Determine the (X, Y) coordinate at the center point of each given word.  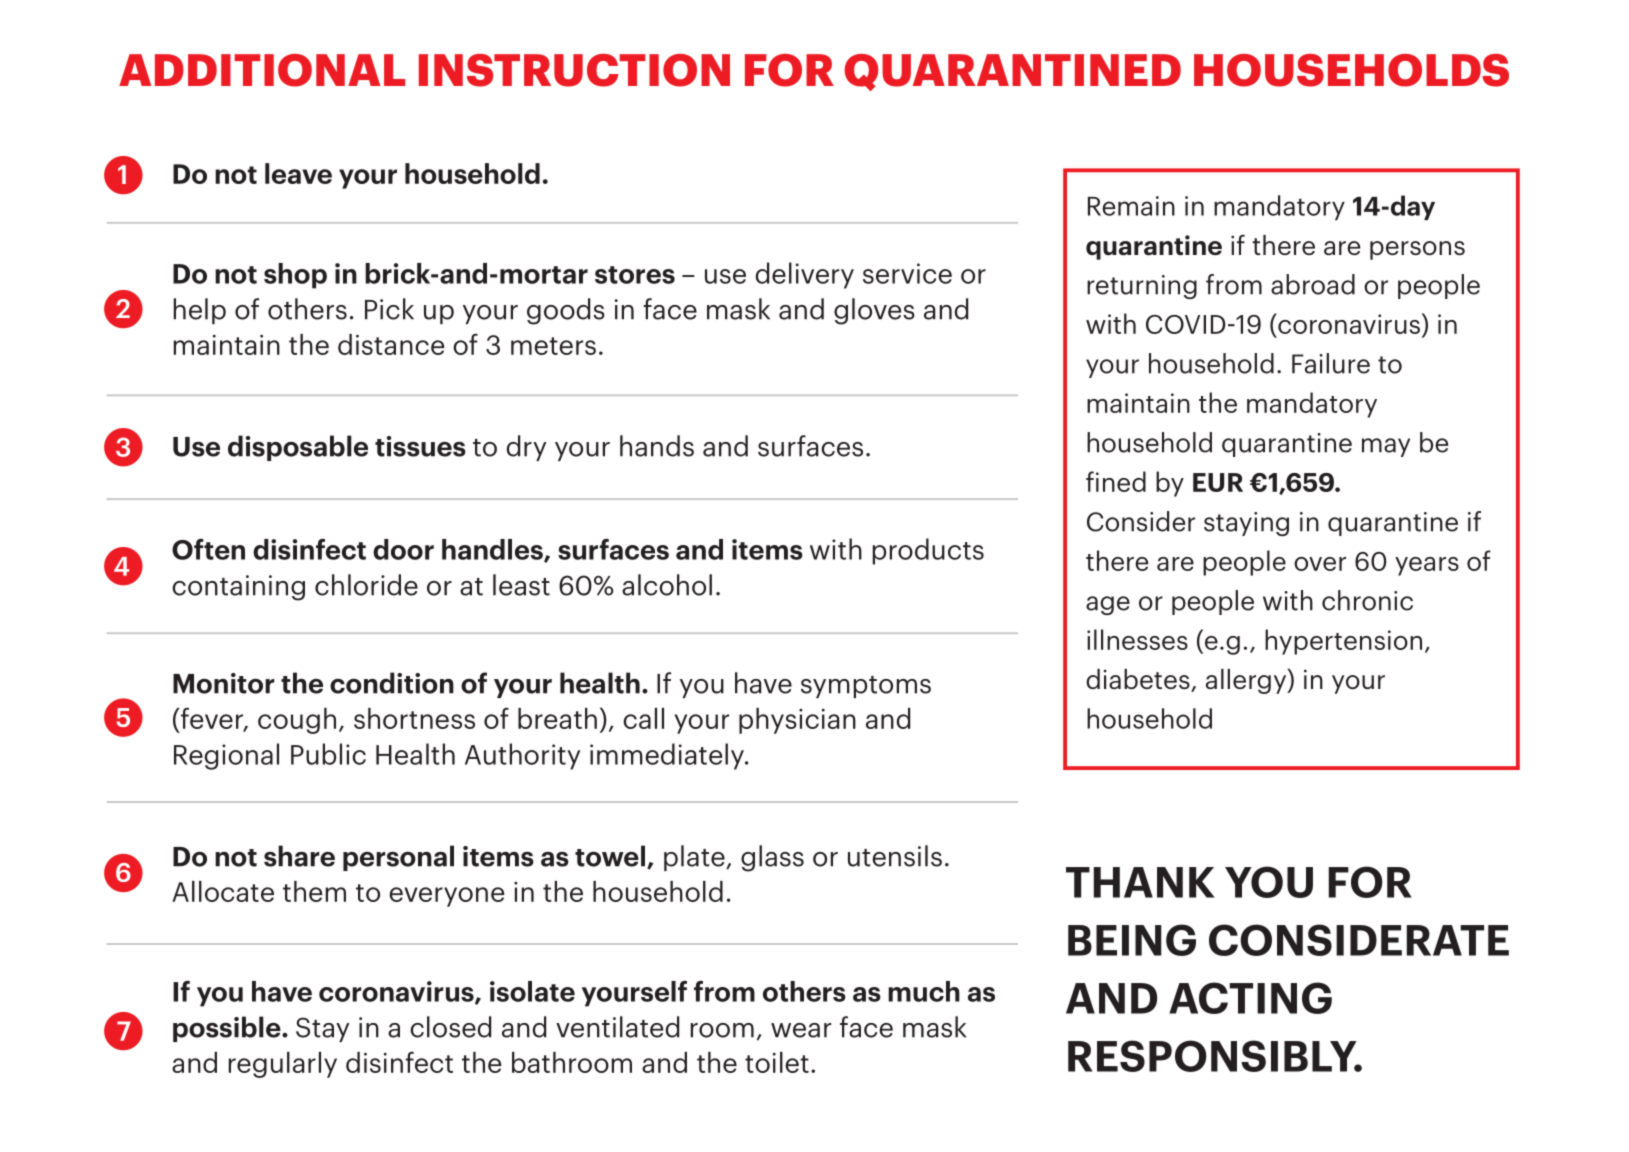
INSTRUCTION (574, 70)
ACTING (1250, 998)
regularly (283, 1065)
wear (801, 1030)
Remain (1131, 206)
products (928, 551)
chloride (366, 585)
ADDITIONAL (262, 70)
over (1320, 564)
